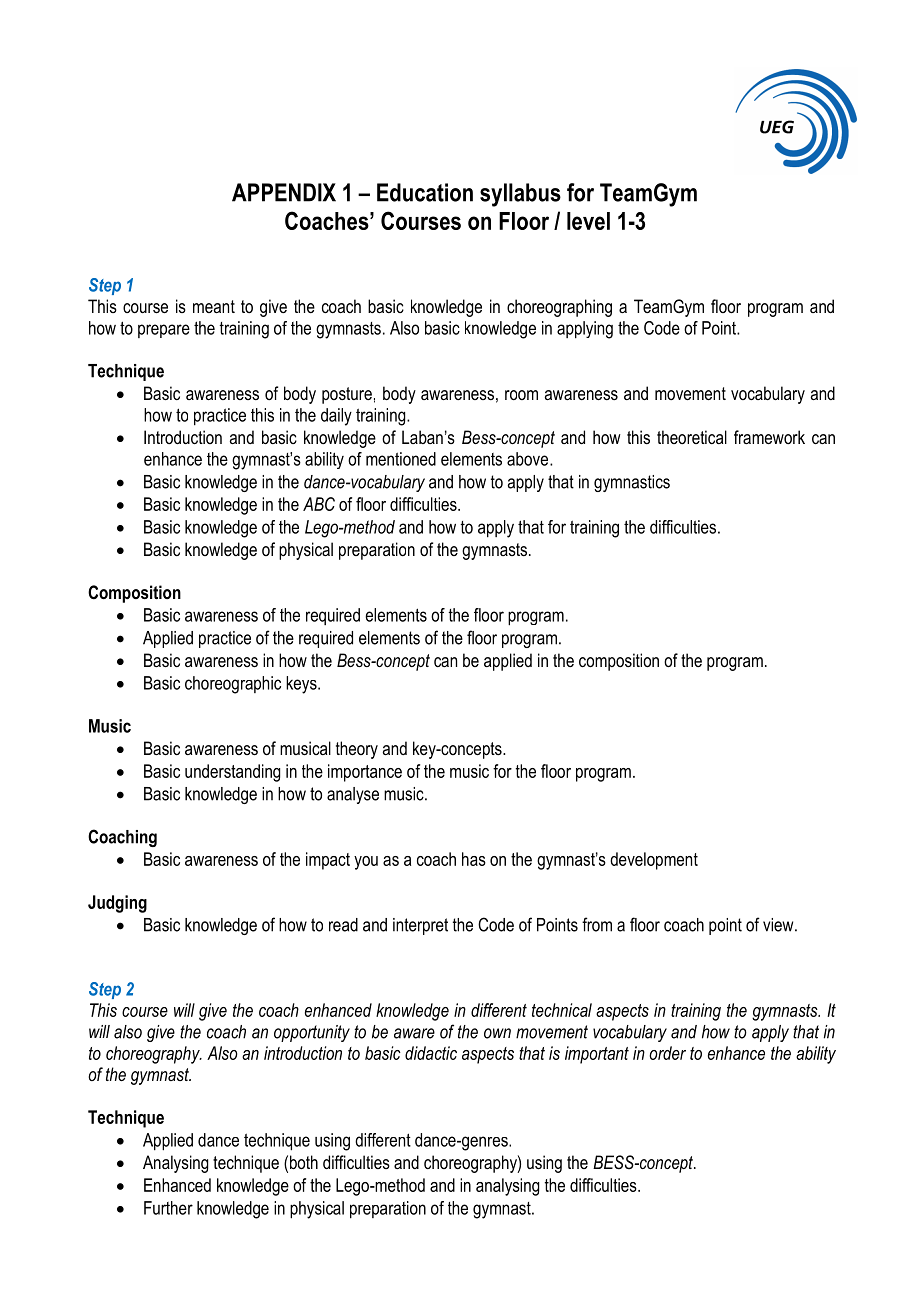 Image resolution: width=924 pixels, height=1308 pixels. I want to click on APPENDIX, so click(284, 192).
